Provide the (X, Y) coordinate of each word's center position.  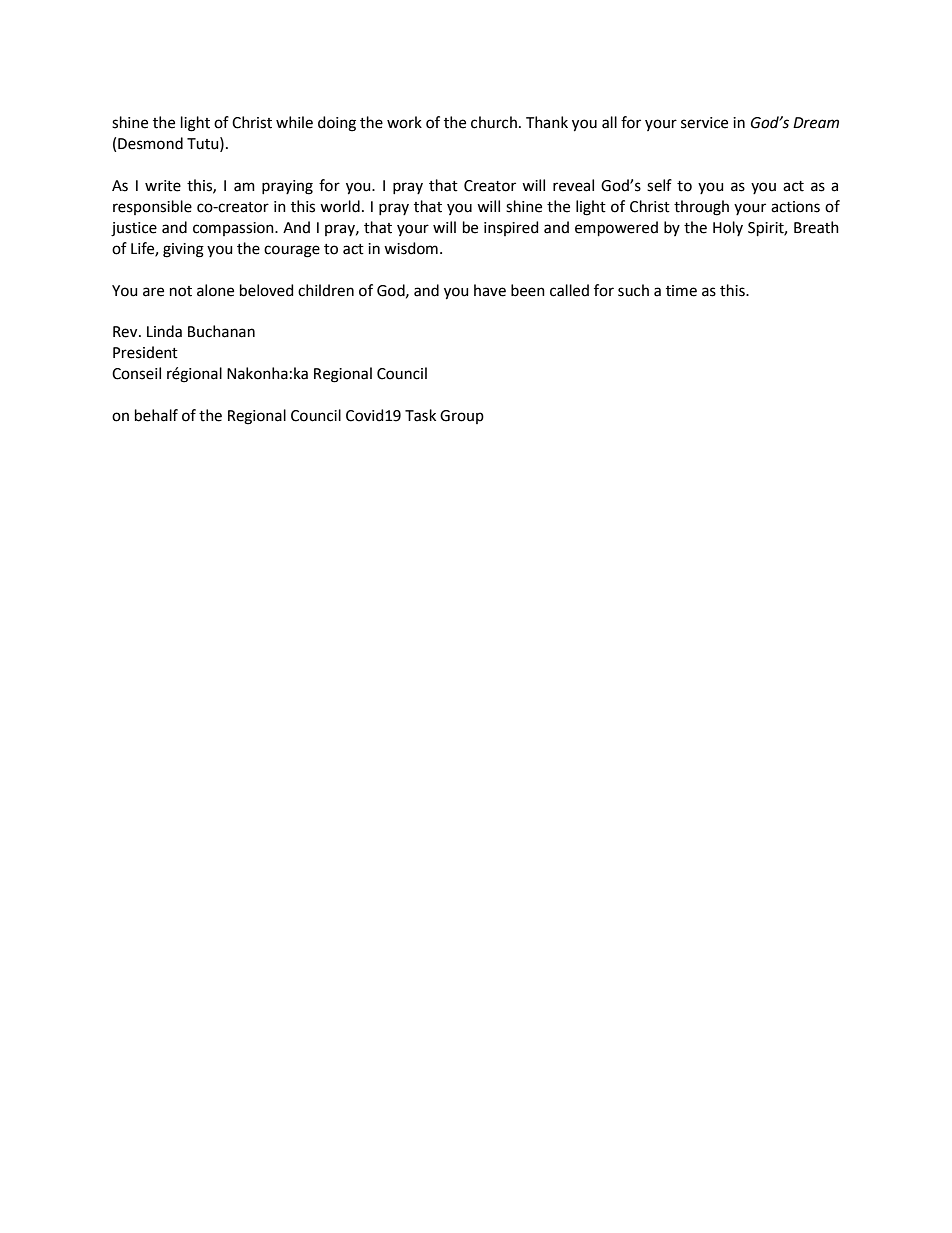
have (490, 290)
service (704, 123)
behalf (156, 415)
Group (462, 417)
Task (420, 415)
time (681, 291)
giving (183, 250)
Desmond (150, 143)
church (494, 122)
